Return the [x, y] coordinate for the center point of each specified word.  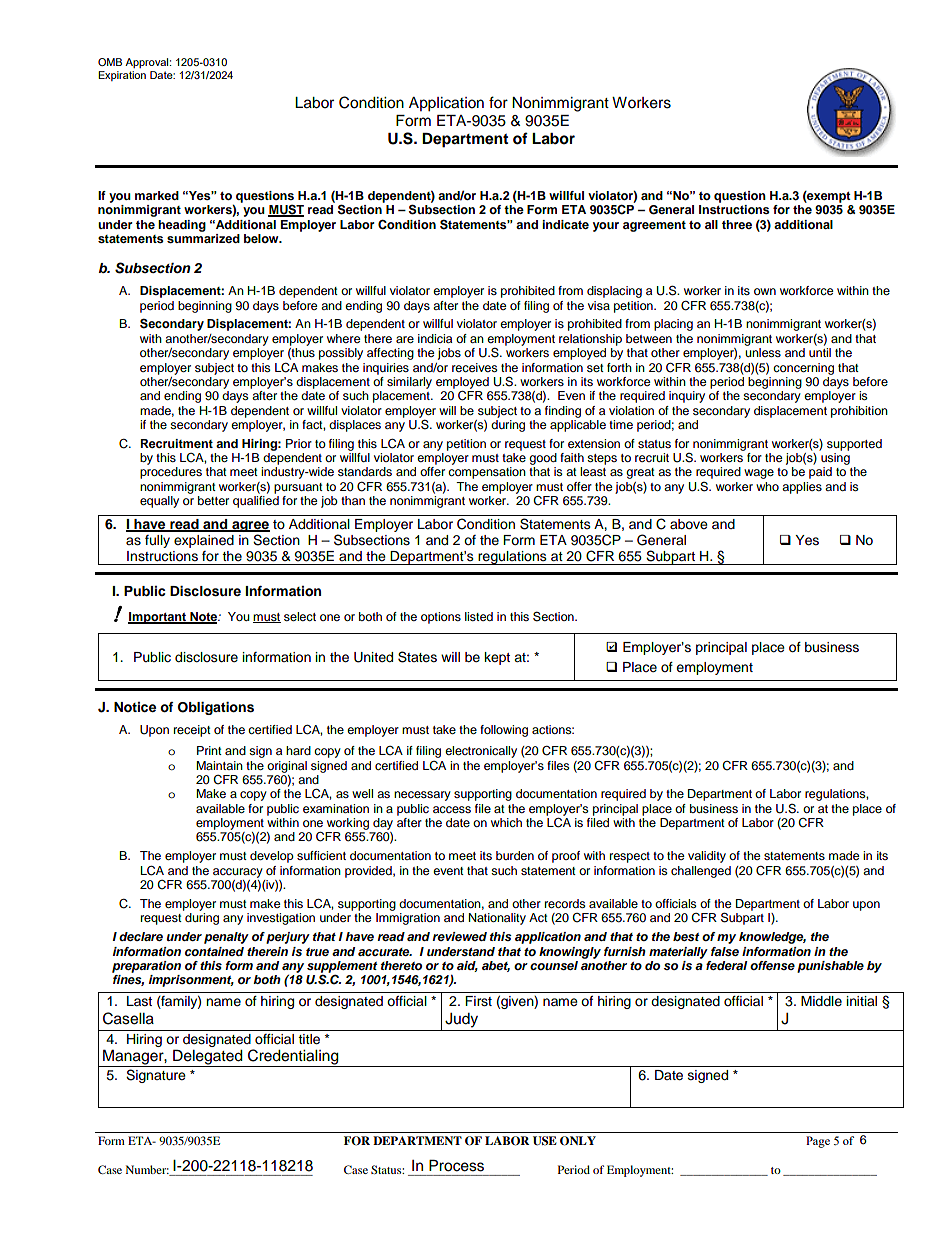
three [737, 224]
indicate [565, 224]
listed [479, 616]
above [689, 524]
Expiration [122, 76]
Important [158, 618]
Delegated [208, 1058]
